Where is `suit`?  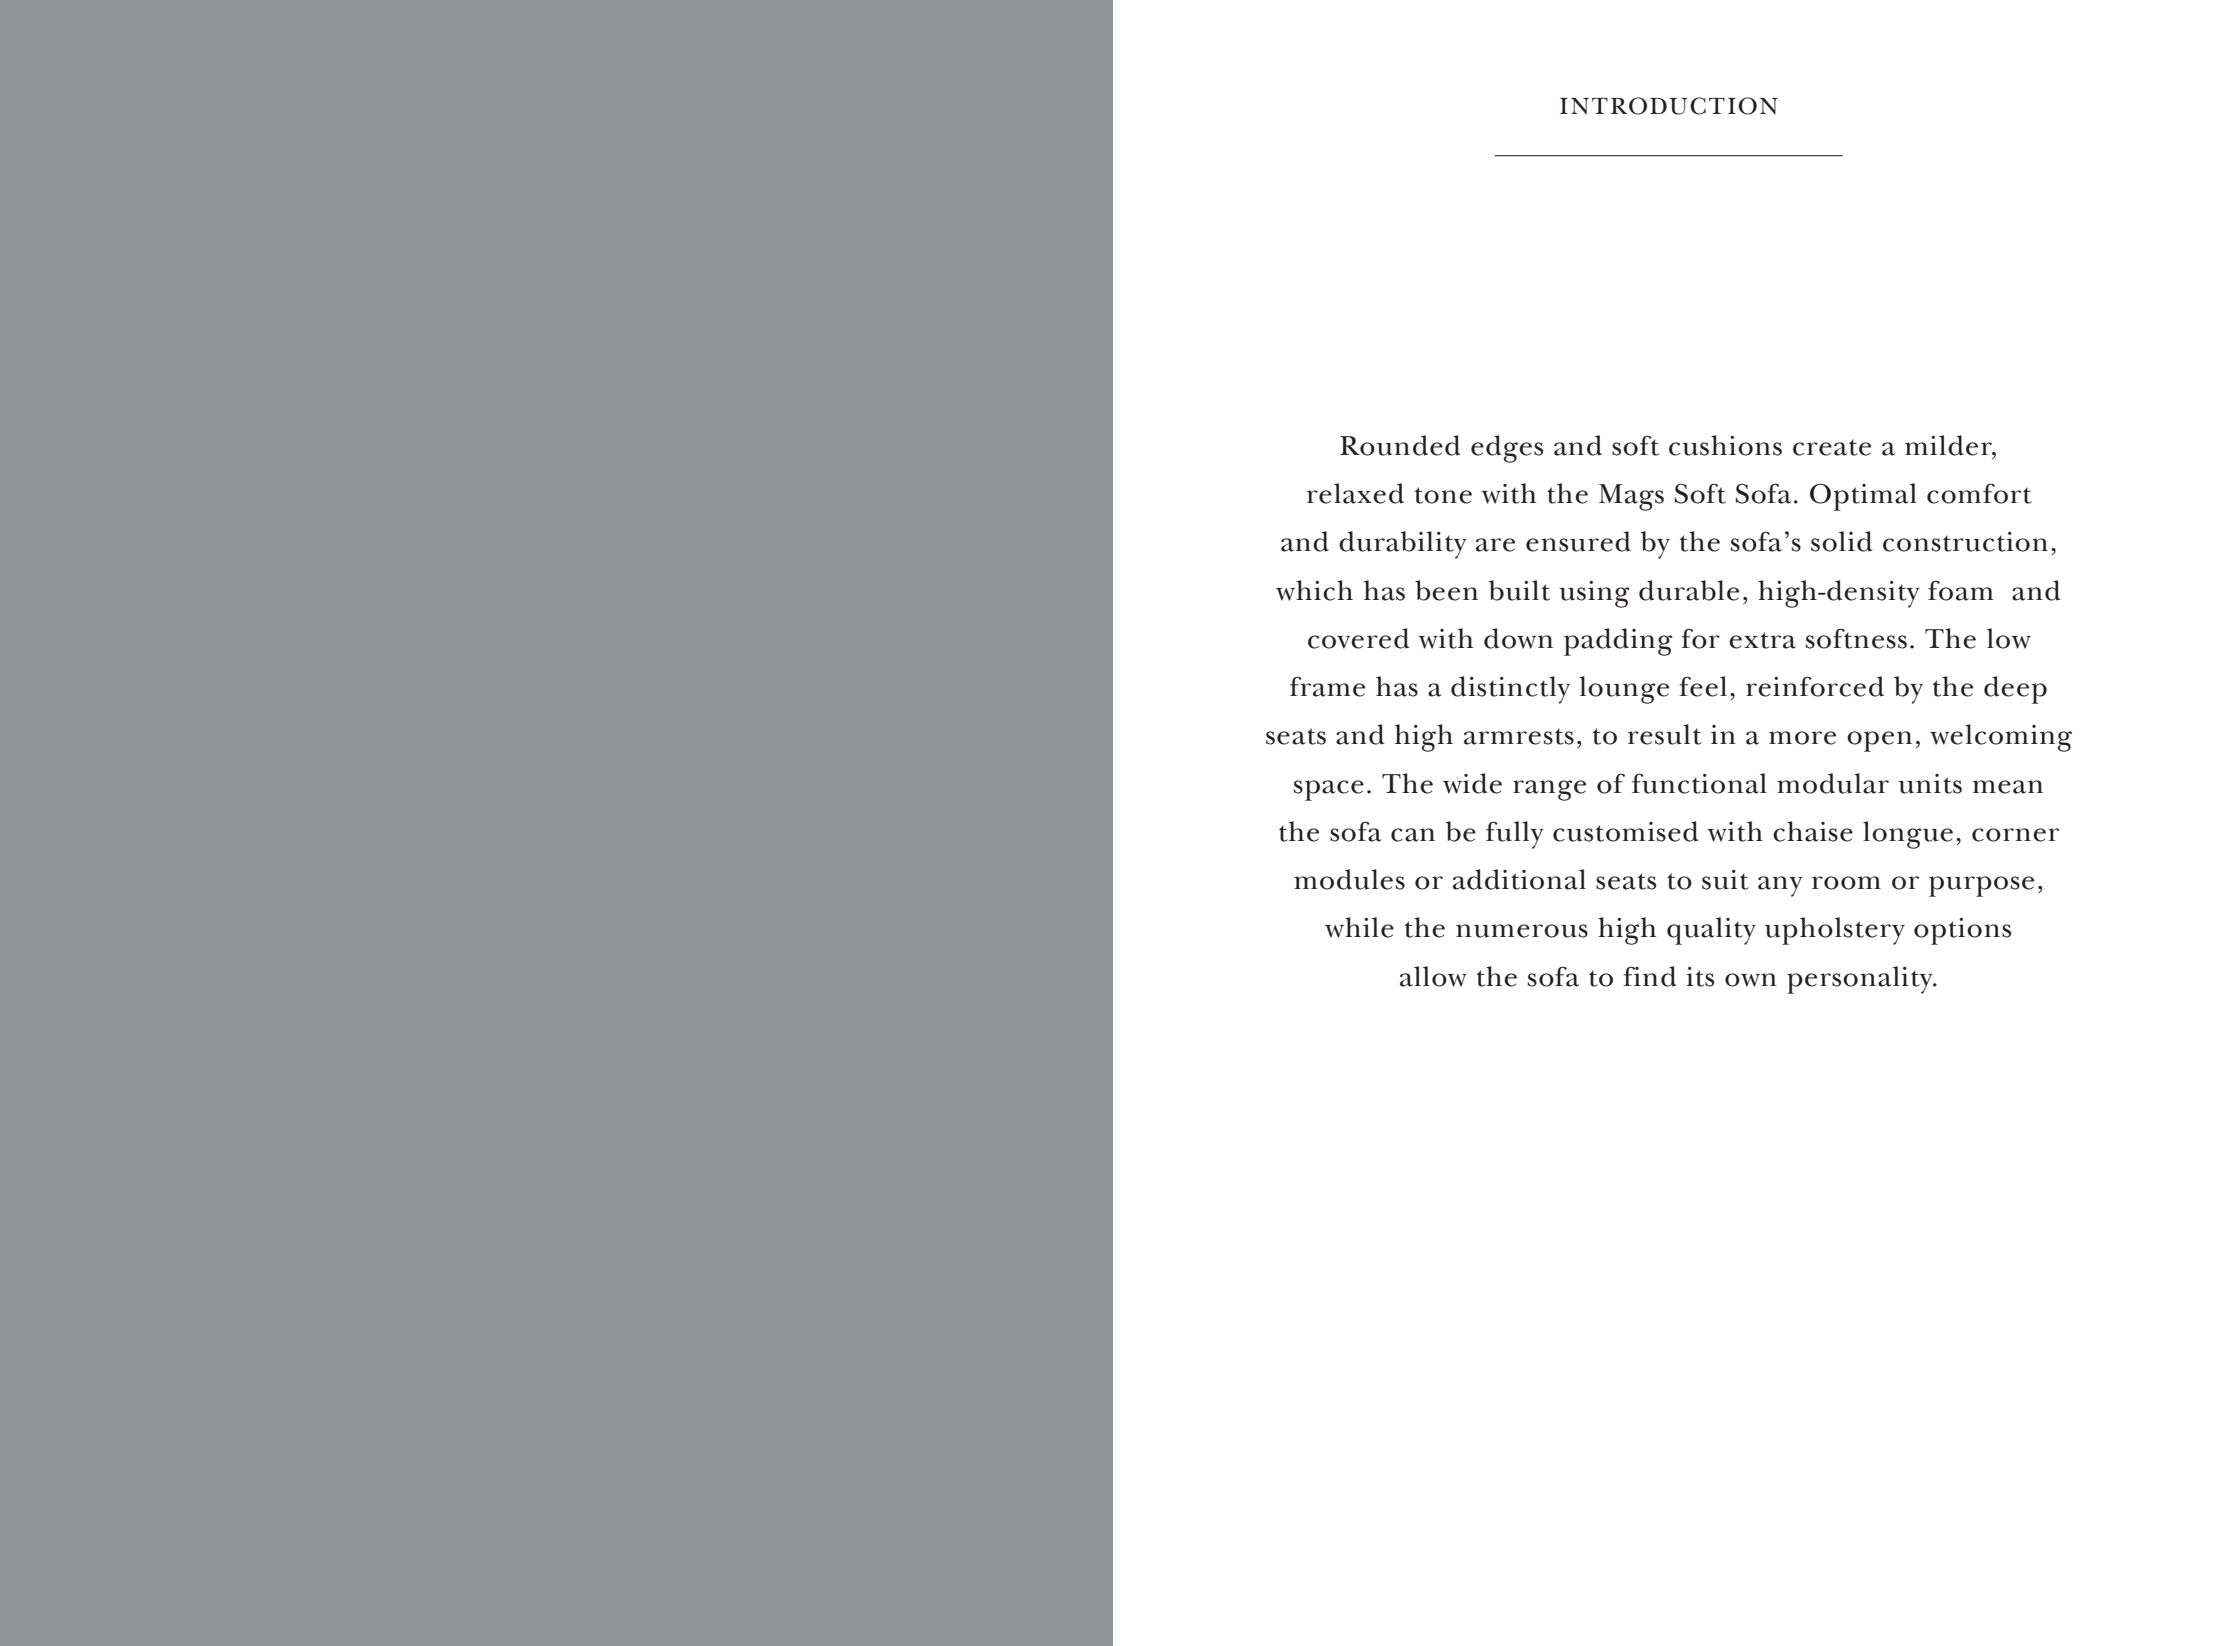 suit is located at coordinates (1725, 880).
